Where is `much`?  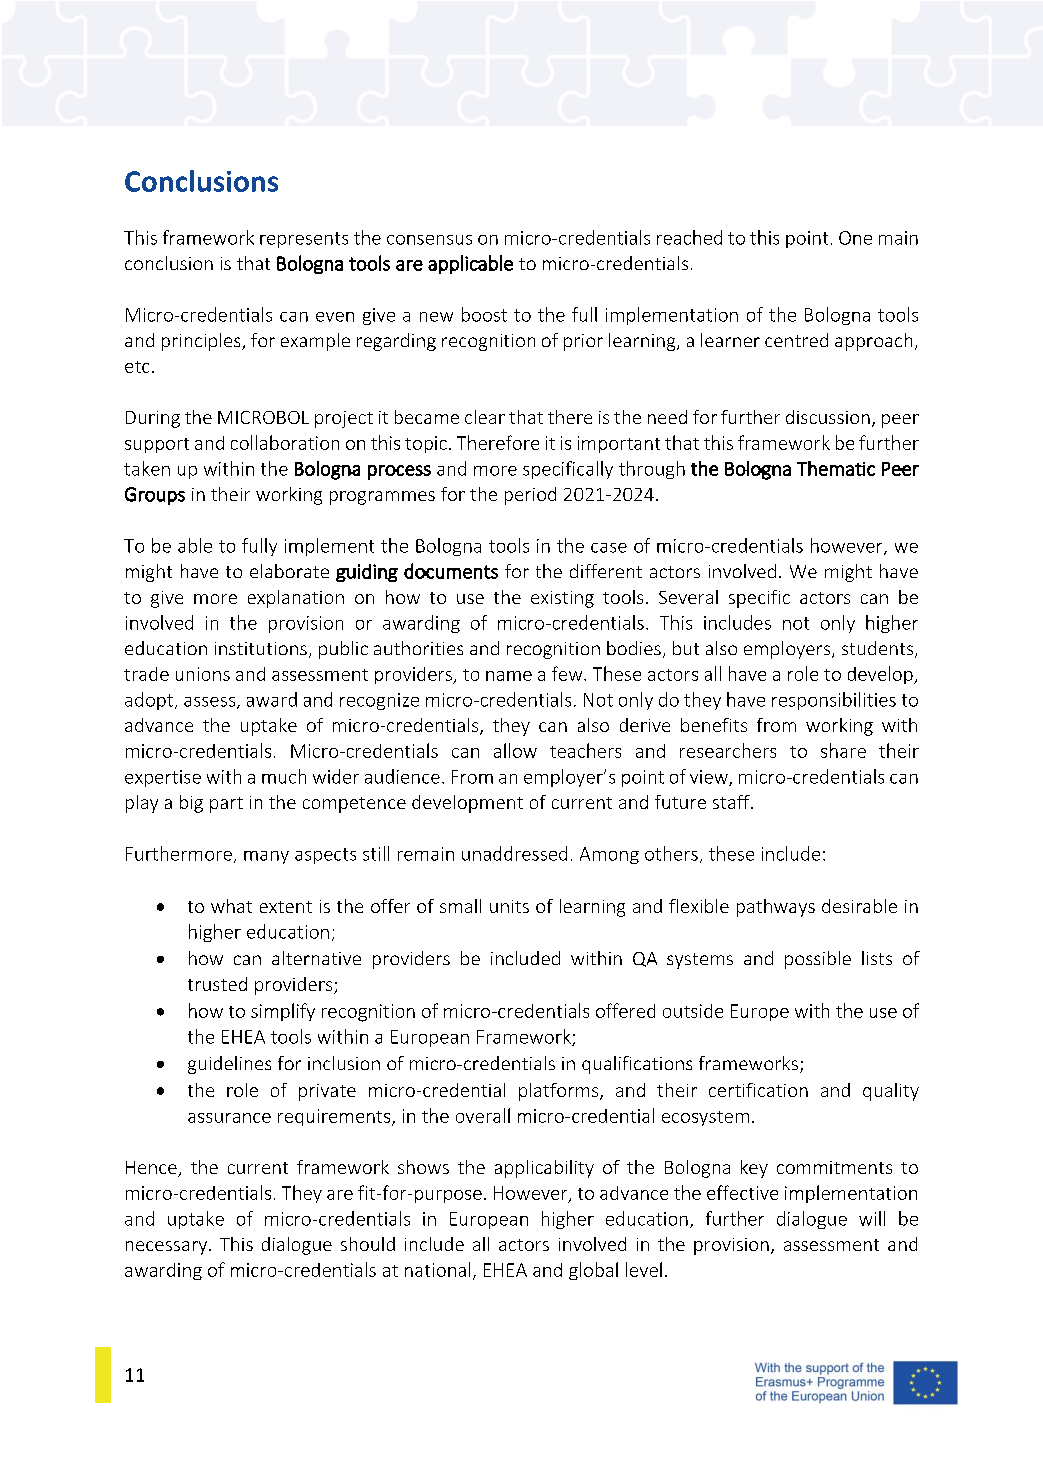 much is located at coordinates (284, 776).
